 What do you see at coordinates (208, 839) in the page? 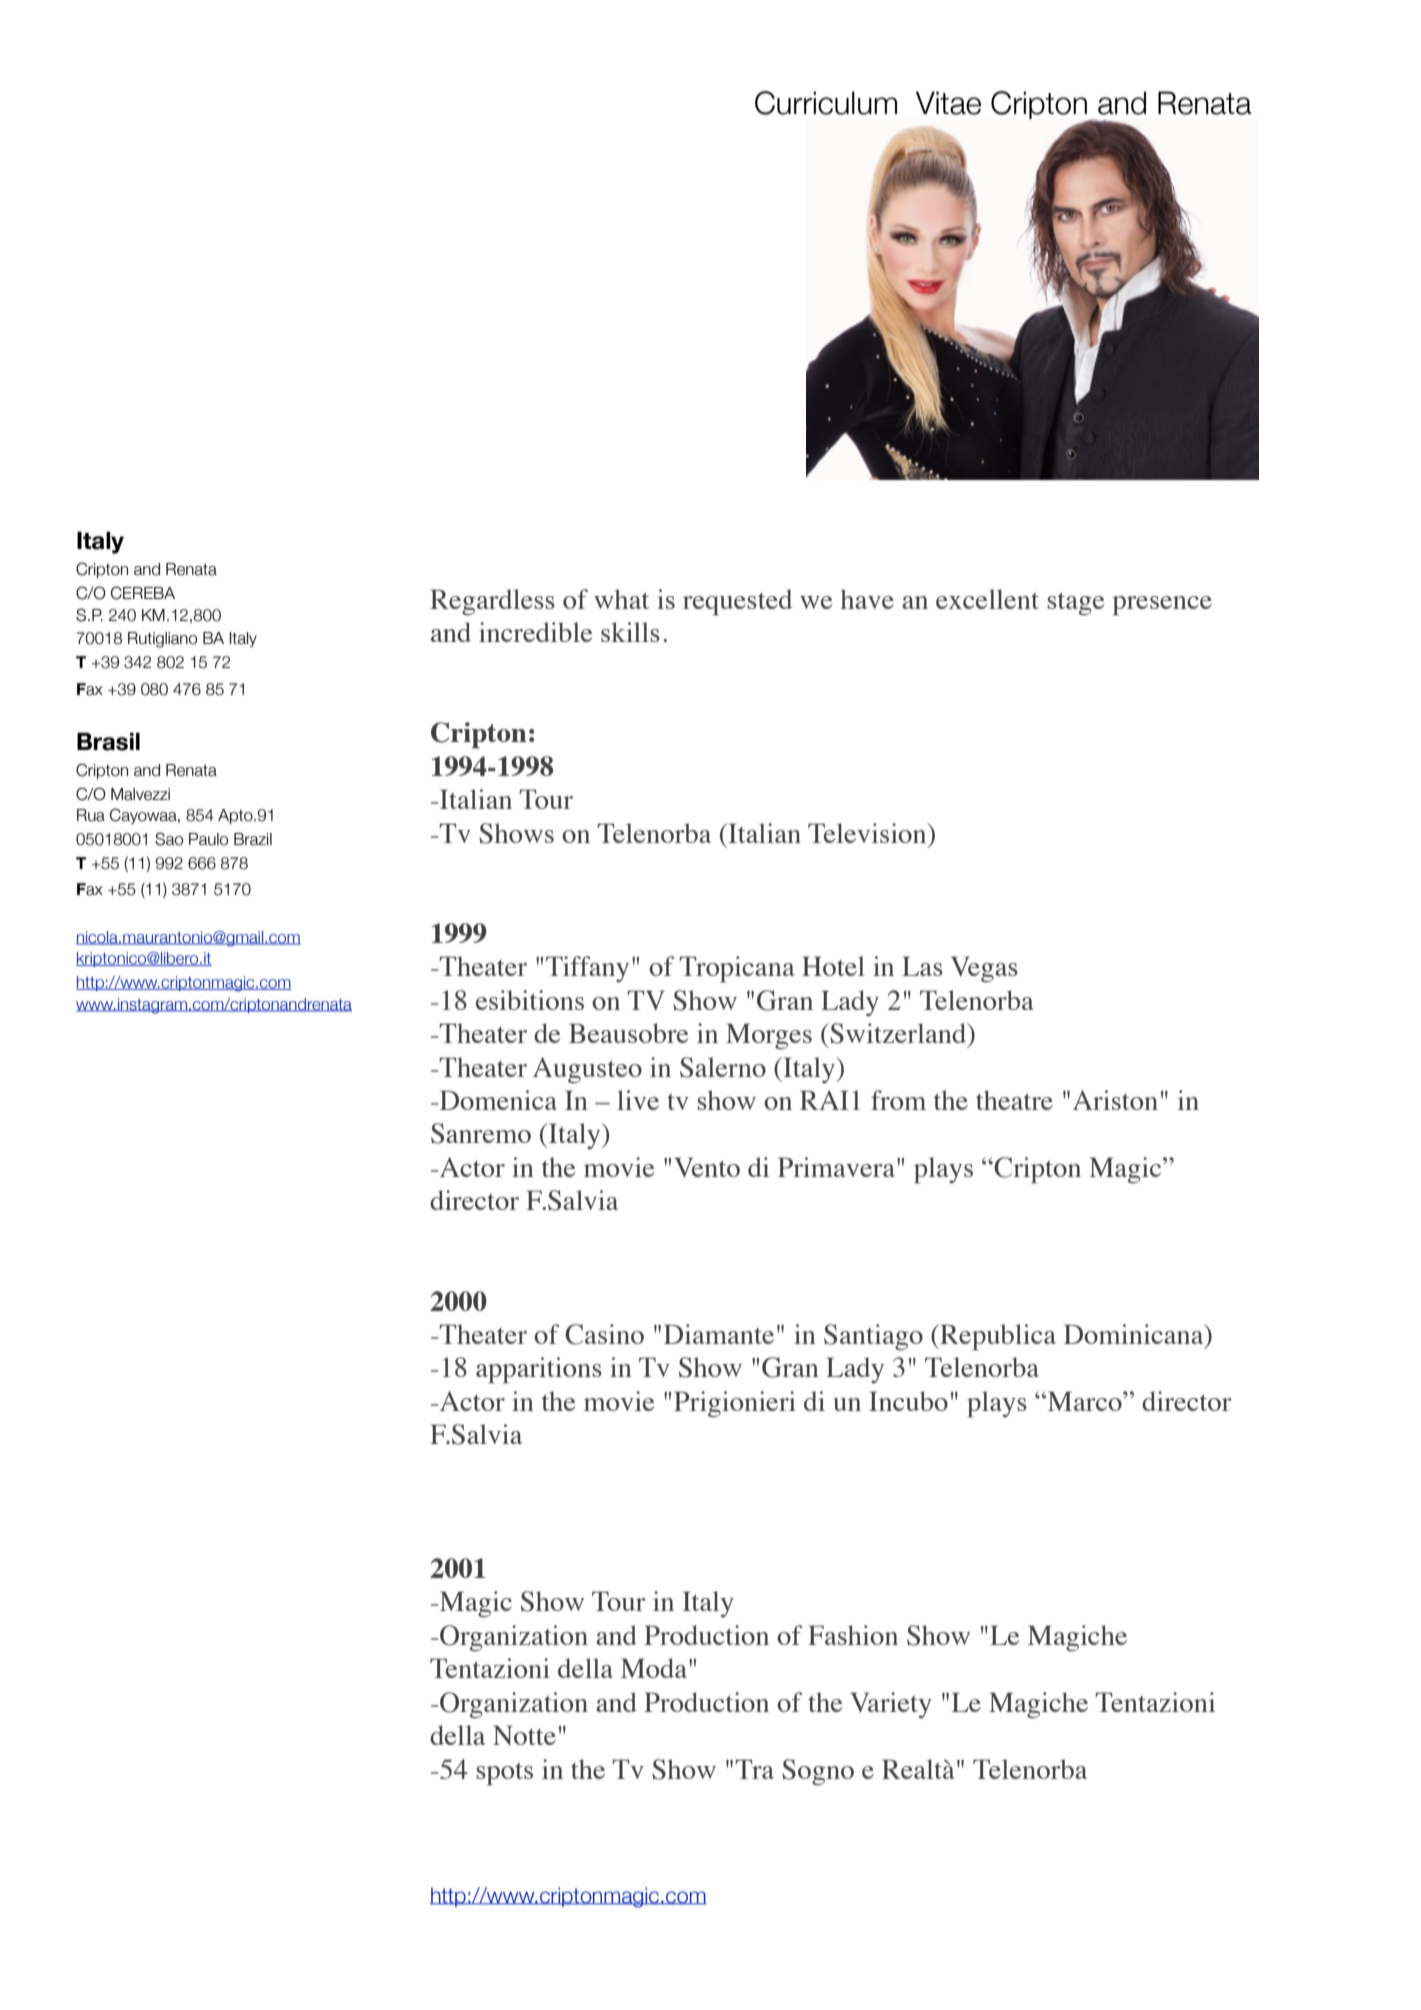
I see `Paulo` at bounding box center [208, 839].
